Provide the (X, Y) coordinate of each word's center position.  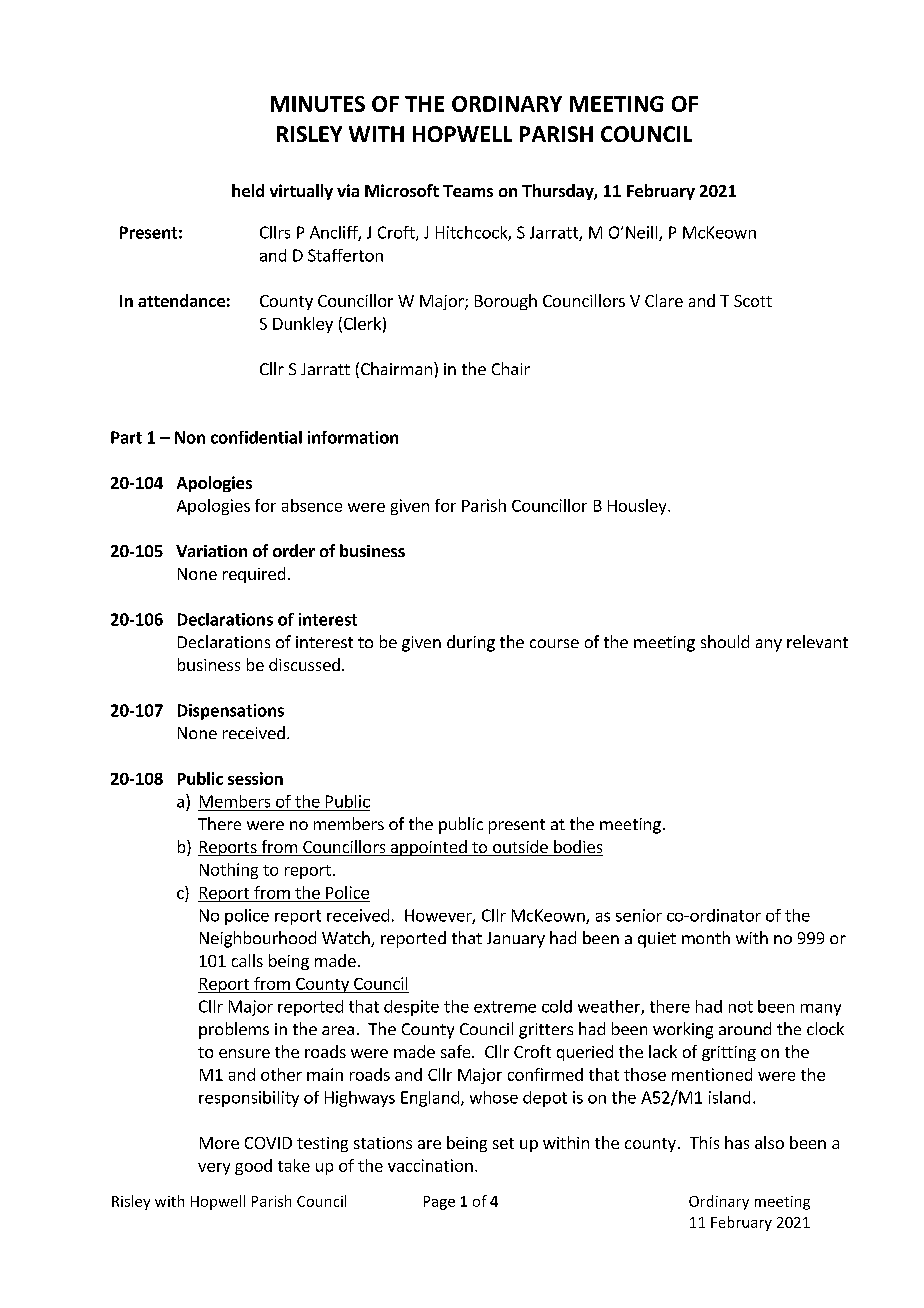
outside (520, 848)
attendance (181, 300)
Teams (468, 191)
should (725, 641)
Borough (506, 302)
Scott (753, 301)
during (471, 643)
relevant (817, 641)
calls (247, 960)
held (248, 190)
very (214, 1169)
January (516, 940)
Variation (211, 551)
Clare (664, 300)
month (706, 937)
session (255, 778)
